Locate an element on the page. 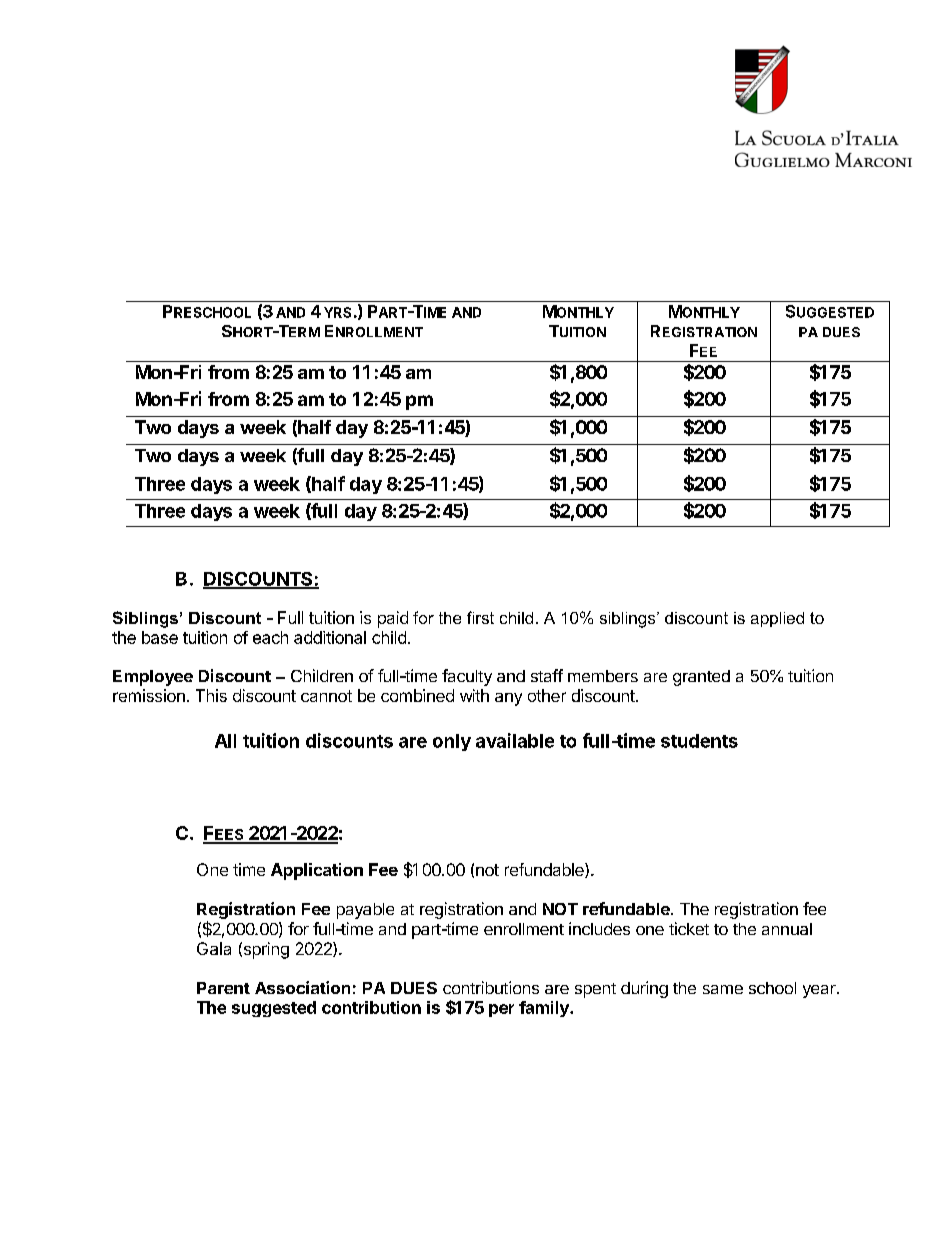  payable is located at coordinates (365, 911).
